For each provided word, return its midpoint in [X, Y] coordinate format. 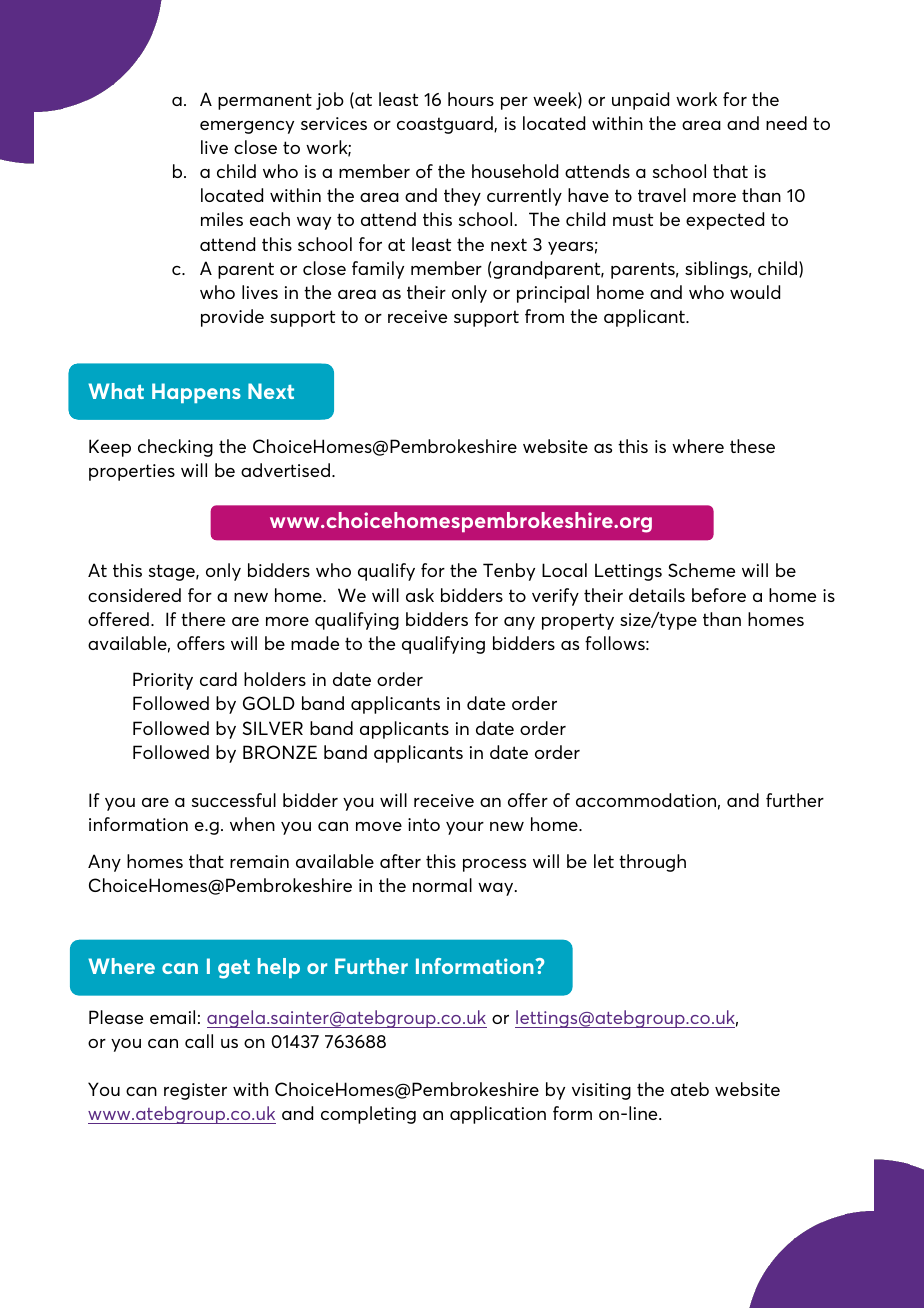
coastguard [446, 125]
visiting [601, 1091]
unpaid [640, 101]
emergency [247, 127]
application [498, 1115]
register [195, 1091]
